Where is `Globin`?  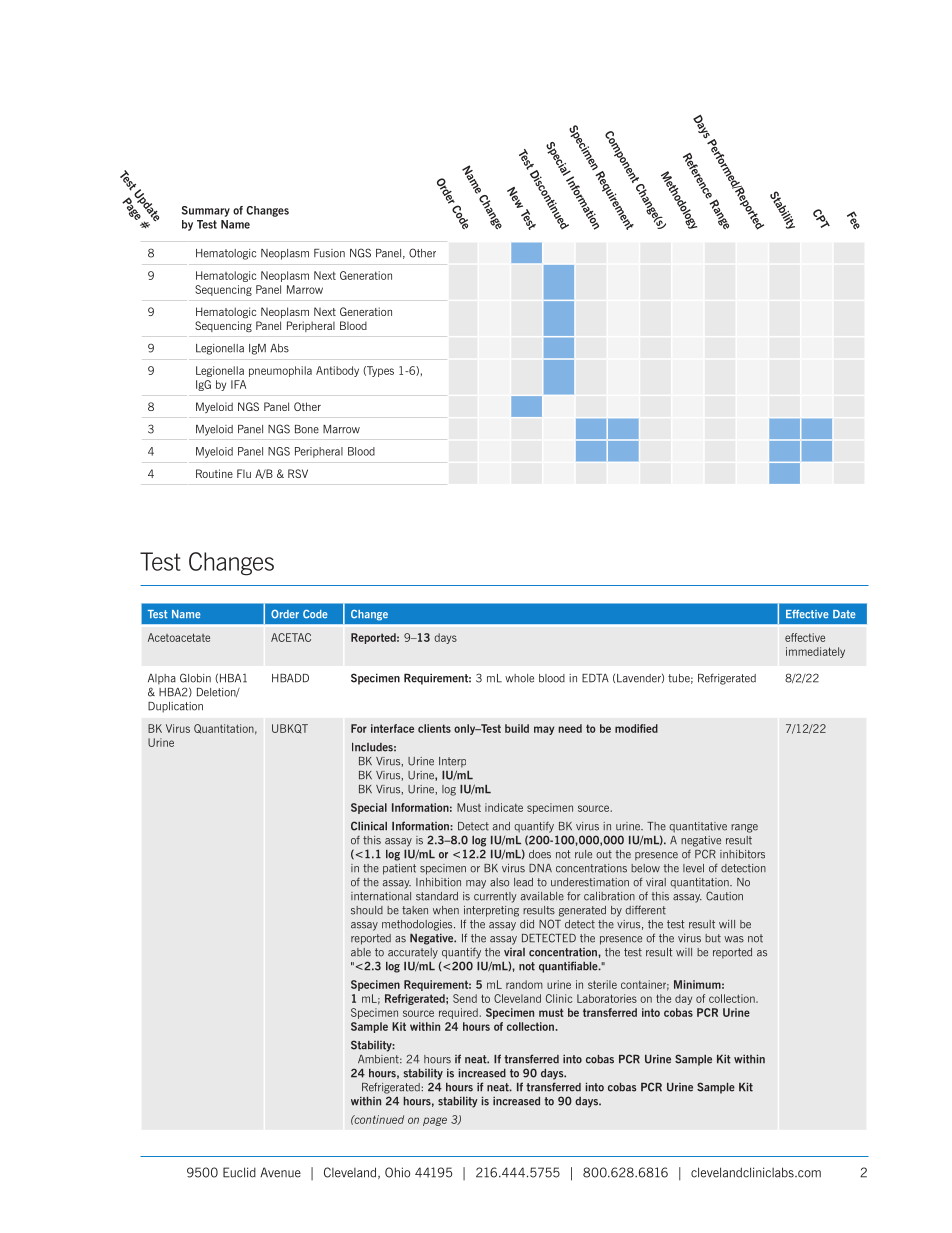 Globin is located at coordinates (195, 678).
